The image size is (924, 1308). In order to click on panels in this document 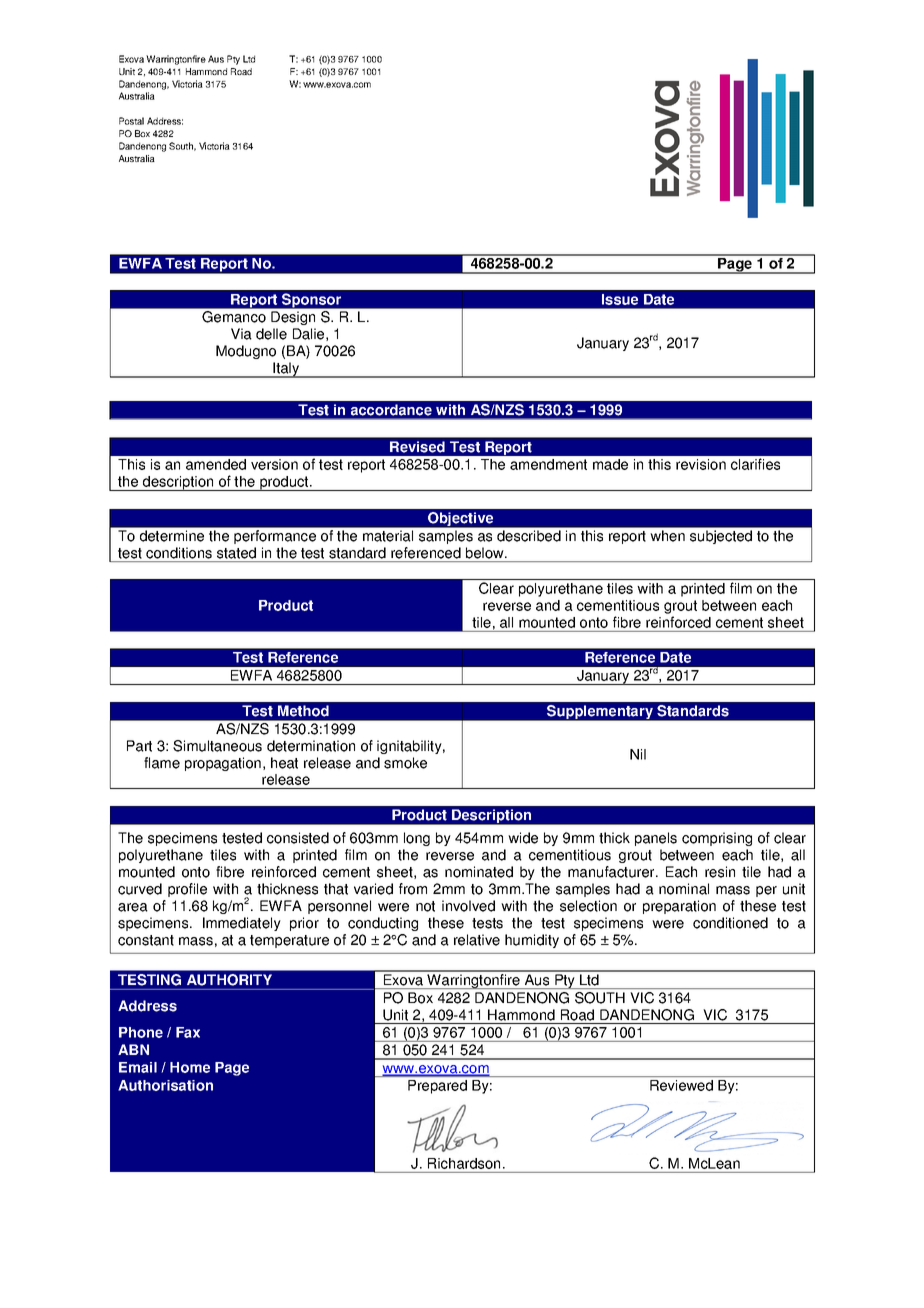, I will do `click(656, 839)`.
